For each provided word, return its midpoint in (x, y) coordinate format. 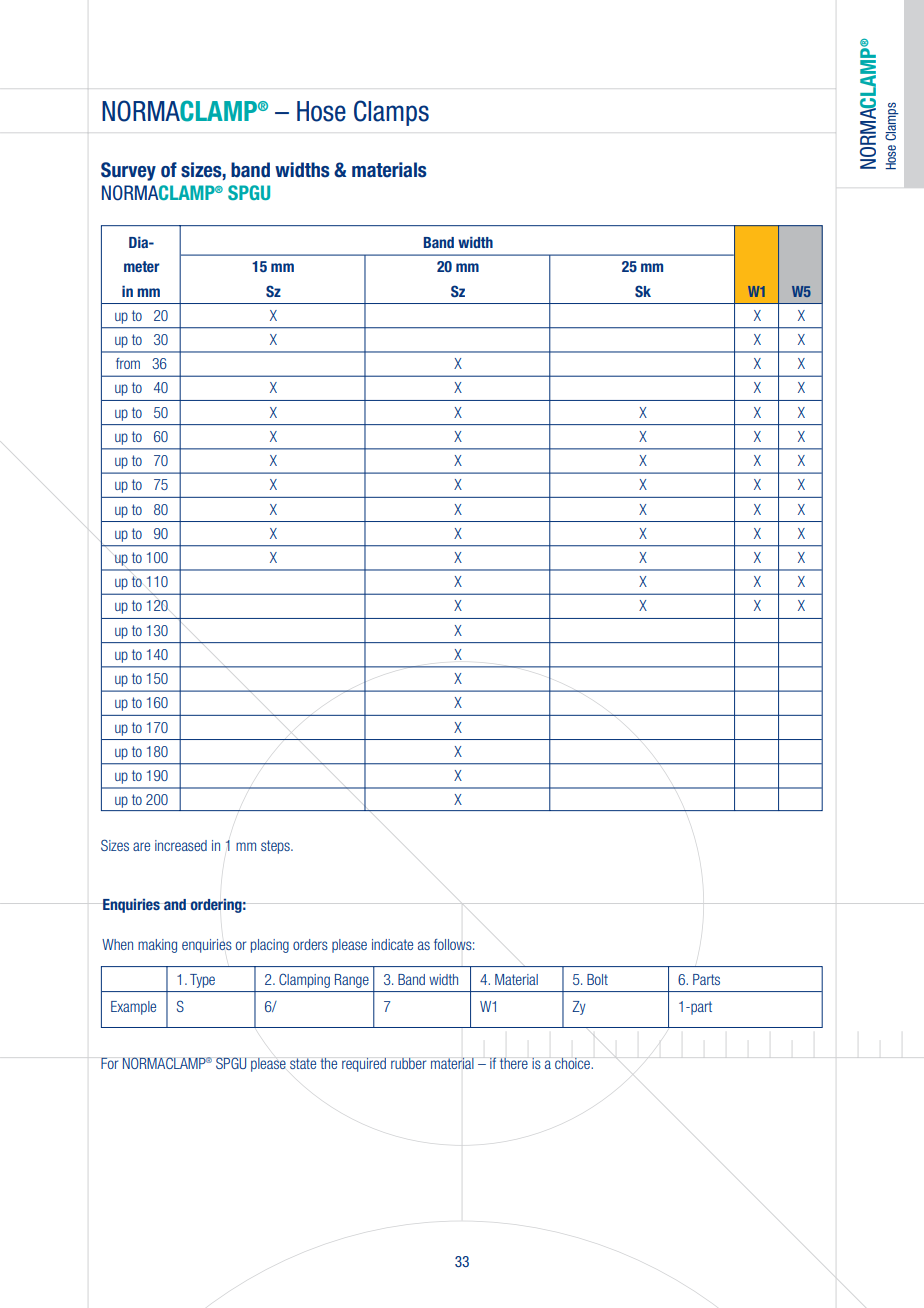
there (514, 1063)
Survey (128, 171)
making (157, 946)
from (128, 363)
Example (133, 1008)
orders (310, 944)
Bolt (597, 979)
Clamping (304, 980)
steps (276, 847)
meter (142, 266)
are (141, 846)
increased (181, 845)
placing (270, 946)
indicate (392, 944)
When (117, 944)
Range (352, 981)
